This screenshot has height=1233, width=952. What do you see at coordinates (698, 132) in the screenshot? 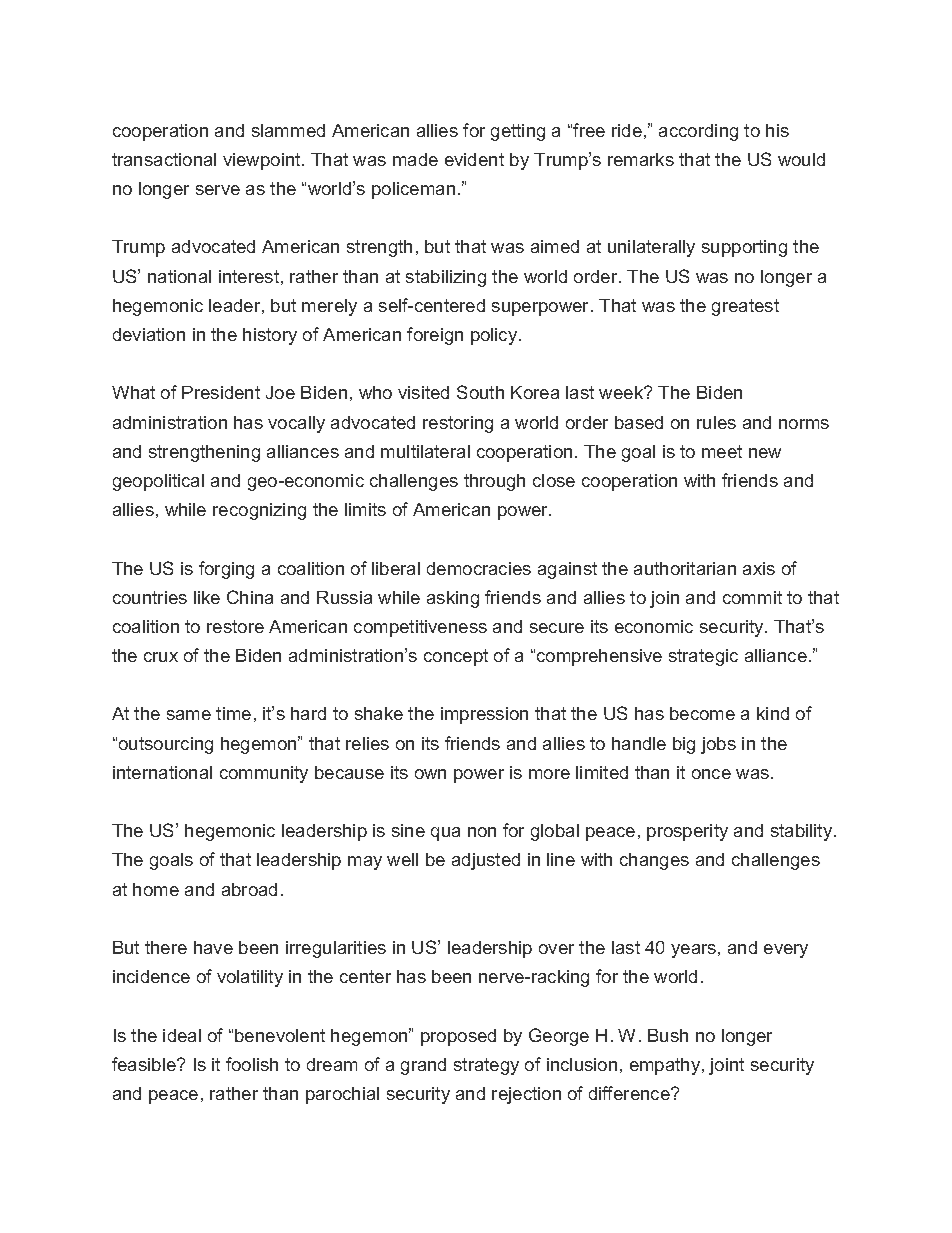
I see `according` at bounding box center [698, 132].
